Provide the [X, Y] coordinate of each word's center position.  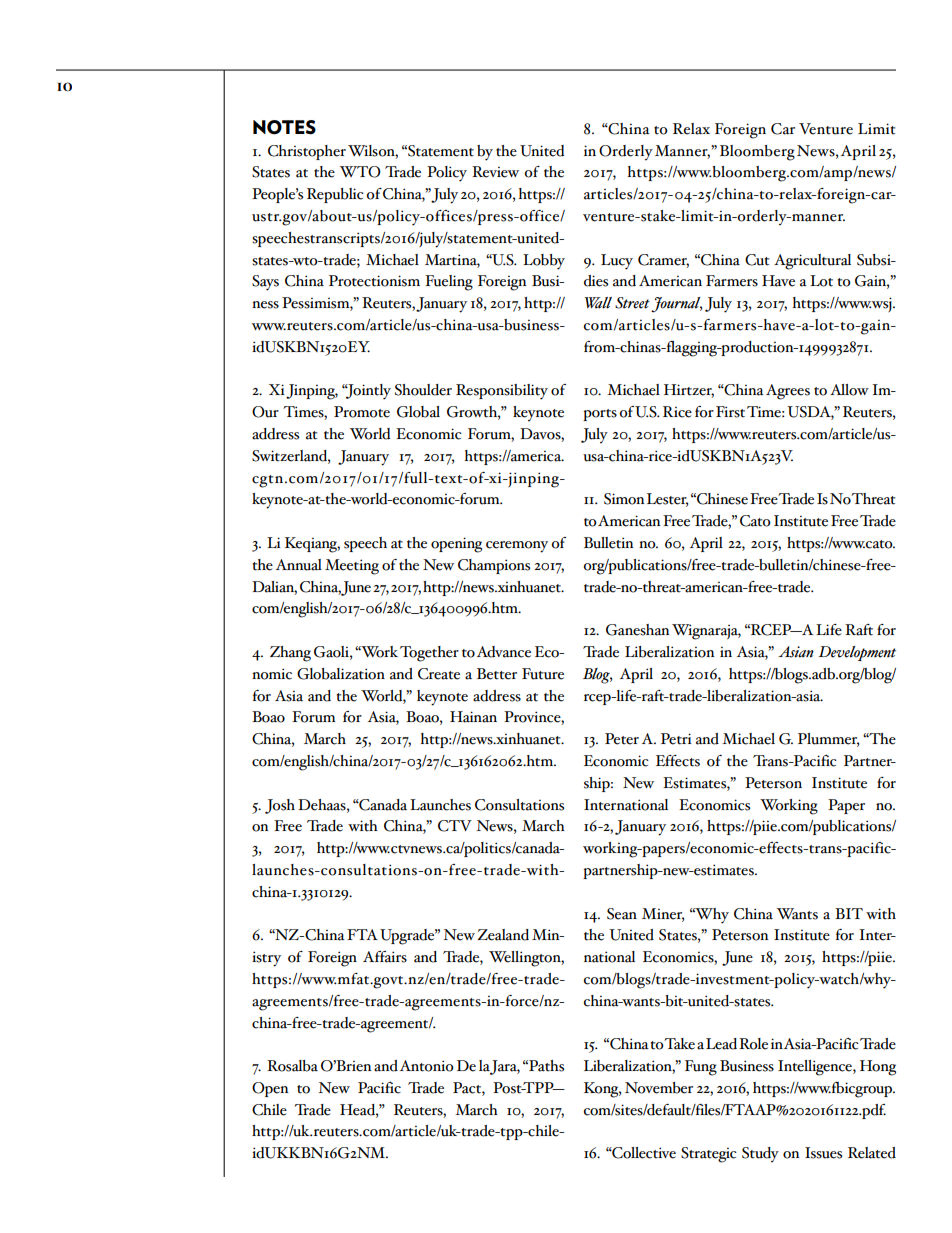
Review [495, 172]
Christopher [307, 152]
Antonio [427, 1066]
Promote [362, 412]
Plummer [828, 740]
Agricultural [812, 262]
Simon [624, 499]
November [659, 1088]
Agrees [788, 392]
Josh [280, 806]
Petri [676, 739]
